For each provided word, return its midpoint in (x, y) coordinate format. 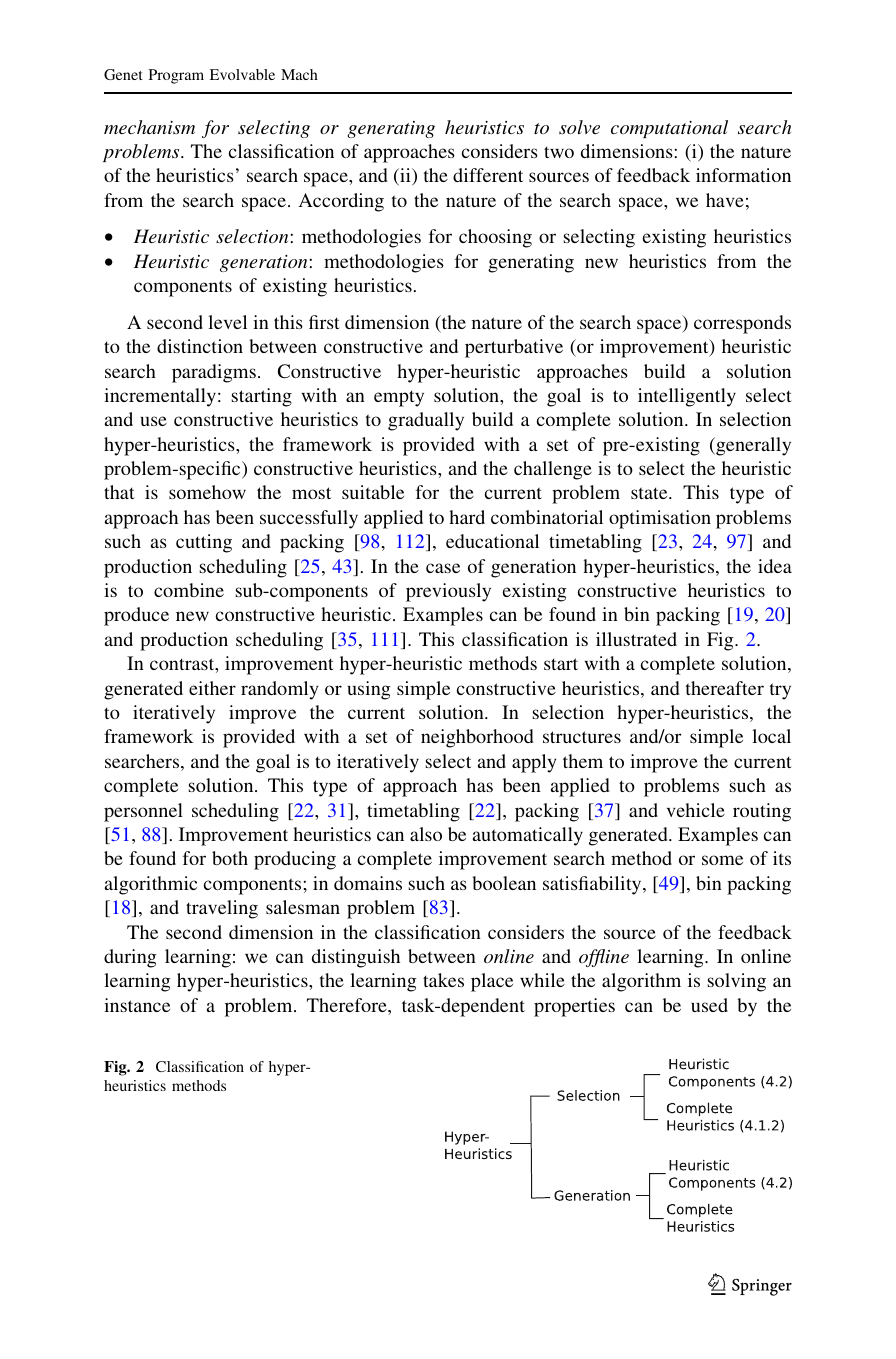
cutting (204, 543)
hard (467, 517)
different (488, 175)
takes (443, 980)
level (227, 322)
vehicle (696, 810)
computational (669, 129)
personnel (143, 812)
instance (137, 1005)
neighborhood (477, 738)
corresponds (742, 324)
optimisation (660, 519)
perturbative (514, 348)
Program (176, 76)
